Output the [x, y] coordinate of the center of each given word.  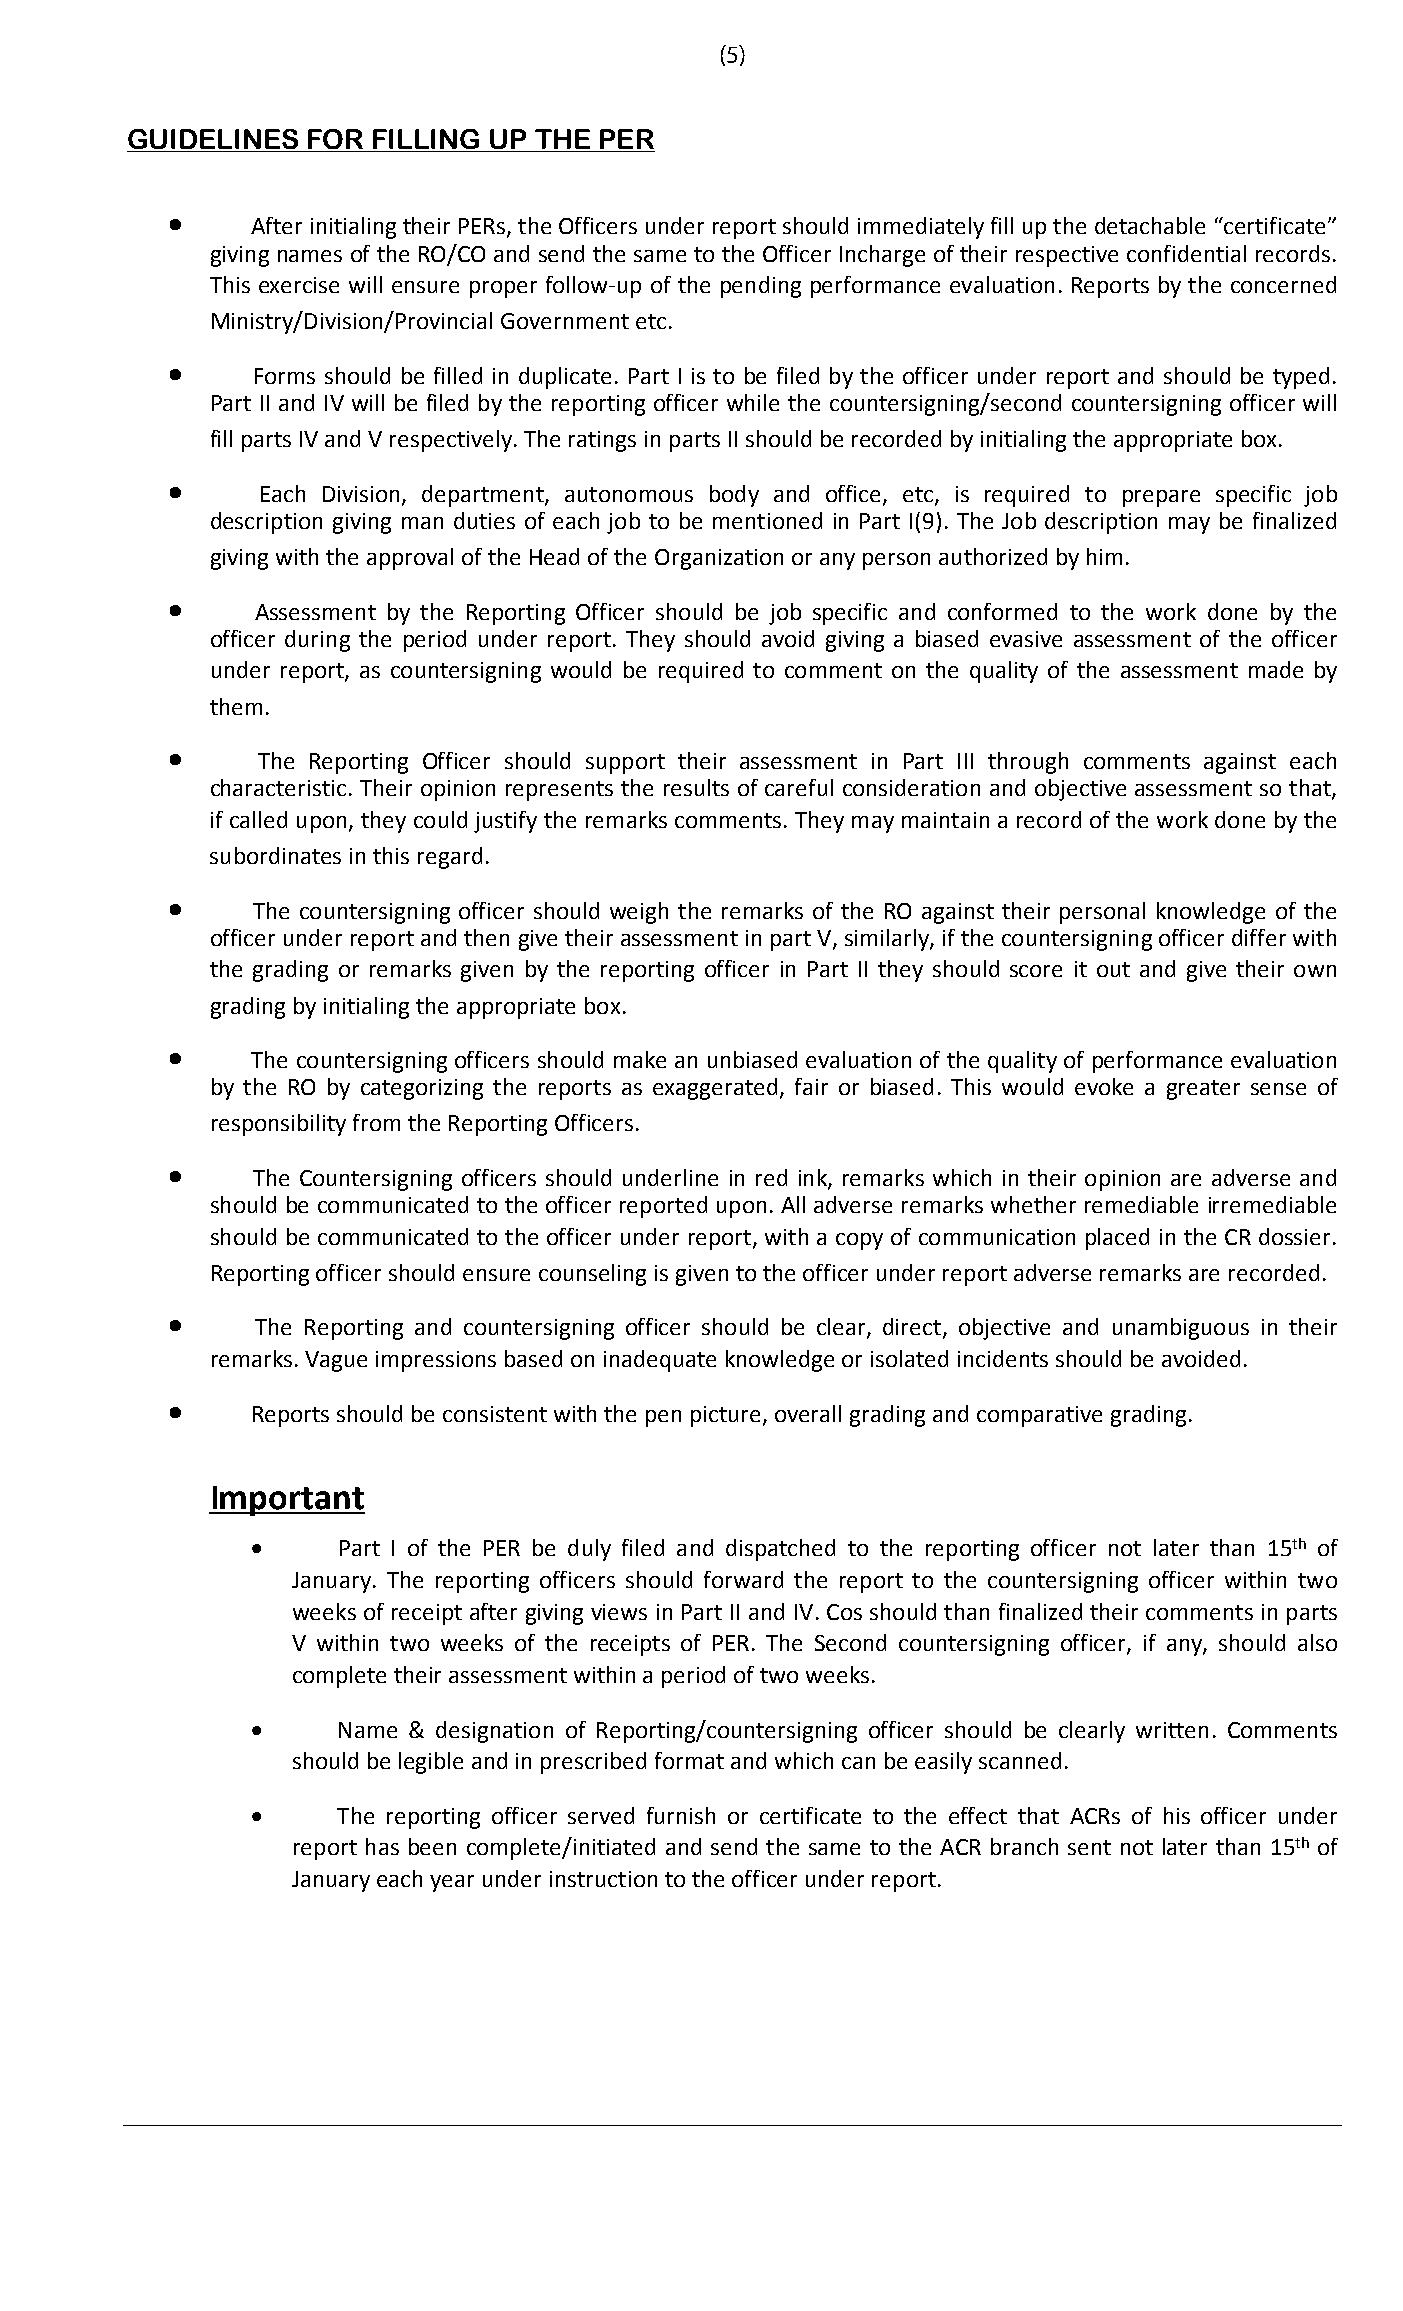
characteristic [278, 787]
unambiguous [1181, 1329]
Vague [336, 1361]
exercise [299, 285]
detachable [1150, 225]
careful [799, 787]
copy [859, 1241]
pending [761, 287]
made [1276, 669]
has [382, 1846]
